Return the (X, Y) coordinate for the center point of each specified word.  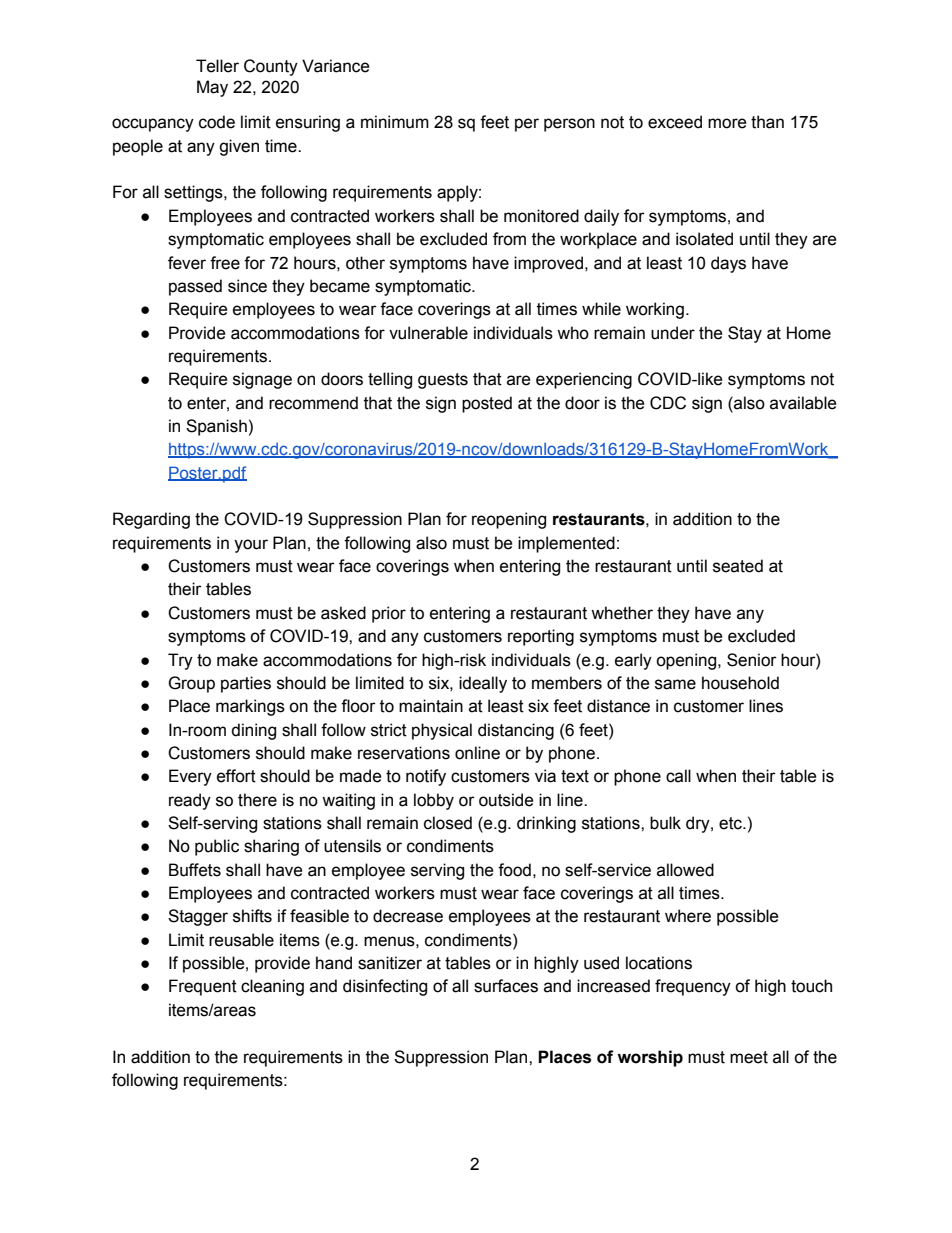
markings (250, 707)
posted (487, 404)
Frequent (203, 987)
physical (442, 731)
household (740, 683)
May (212, 88)
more (727, 123)
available (803, 403)
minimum (395, 122)
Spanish (216, 427)
